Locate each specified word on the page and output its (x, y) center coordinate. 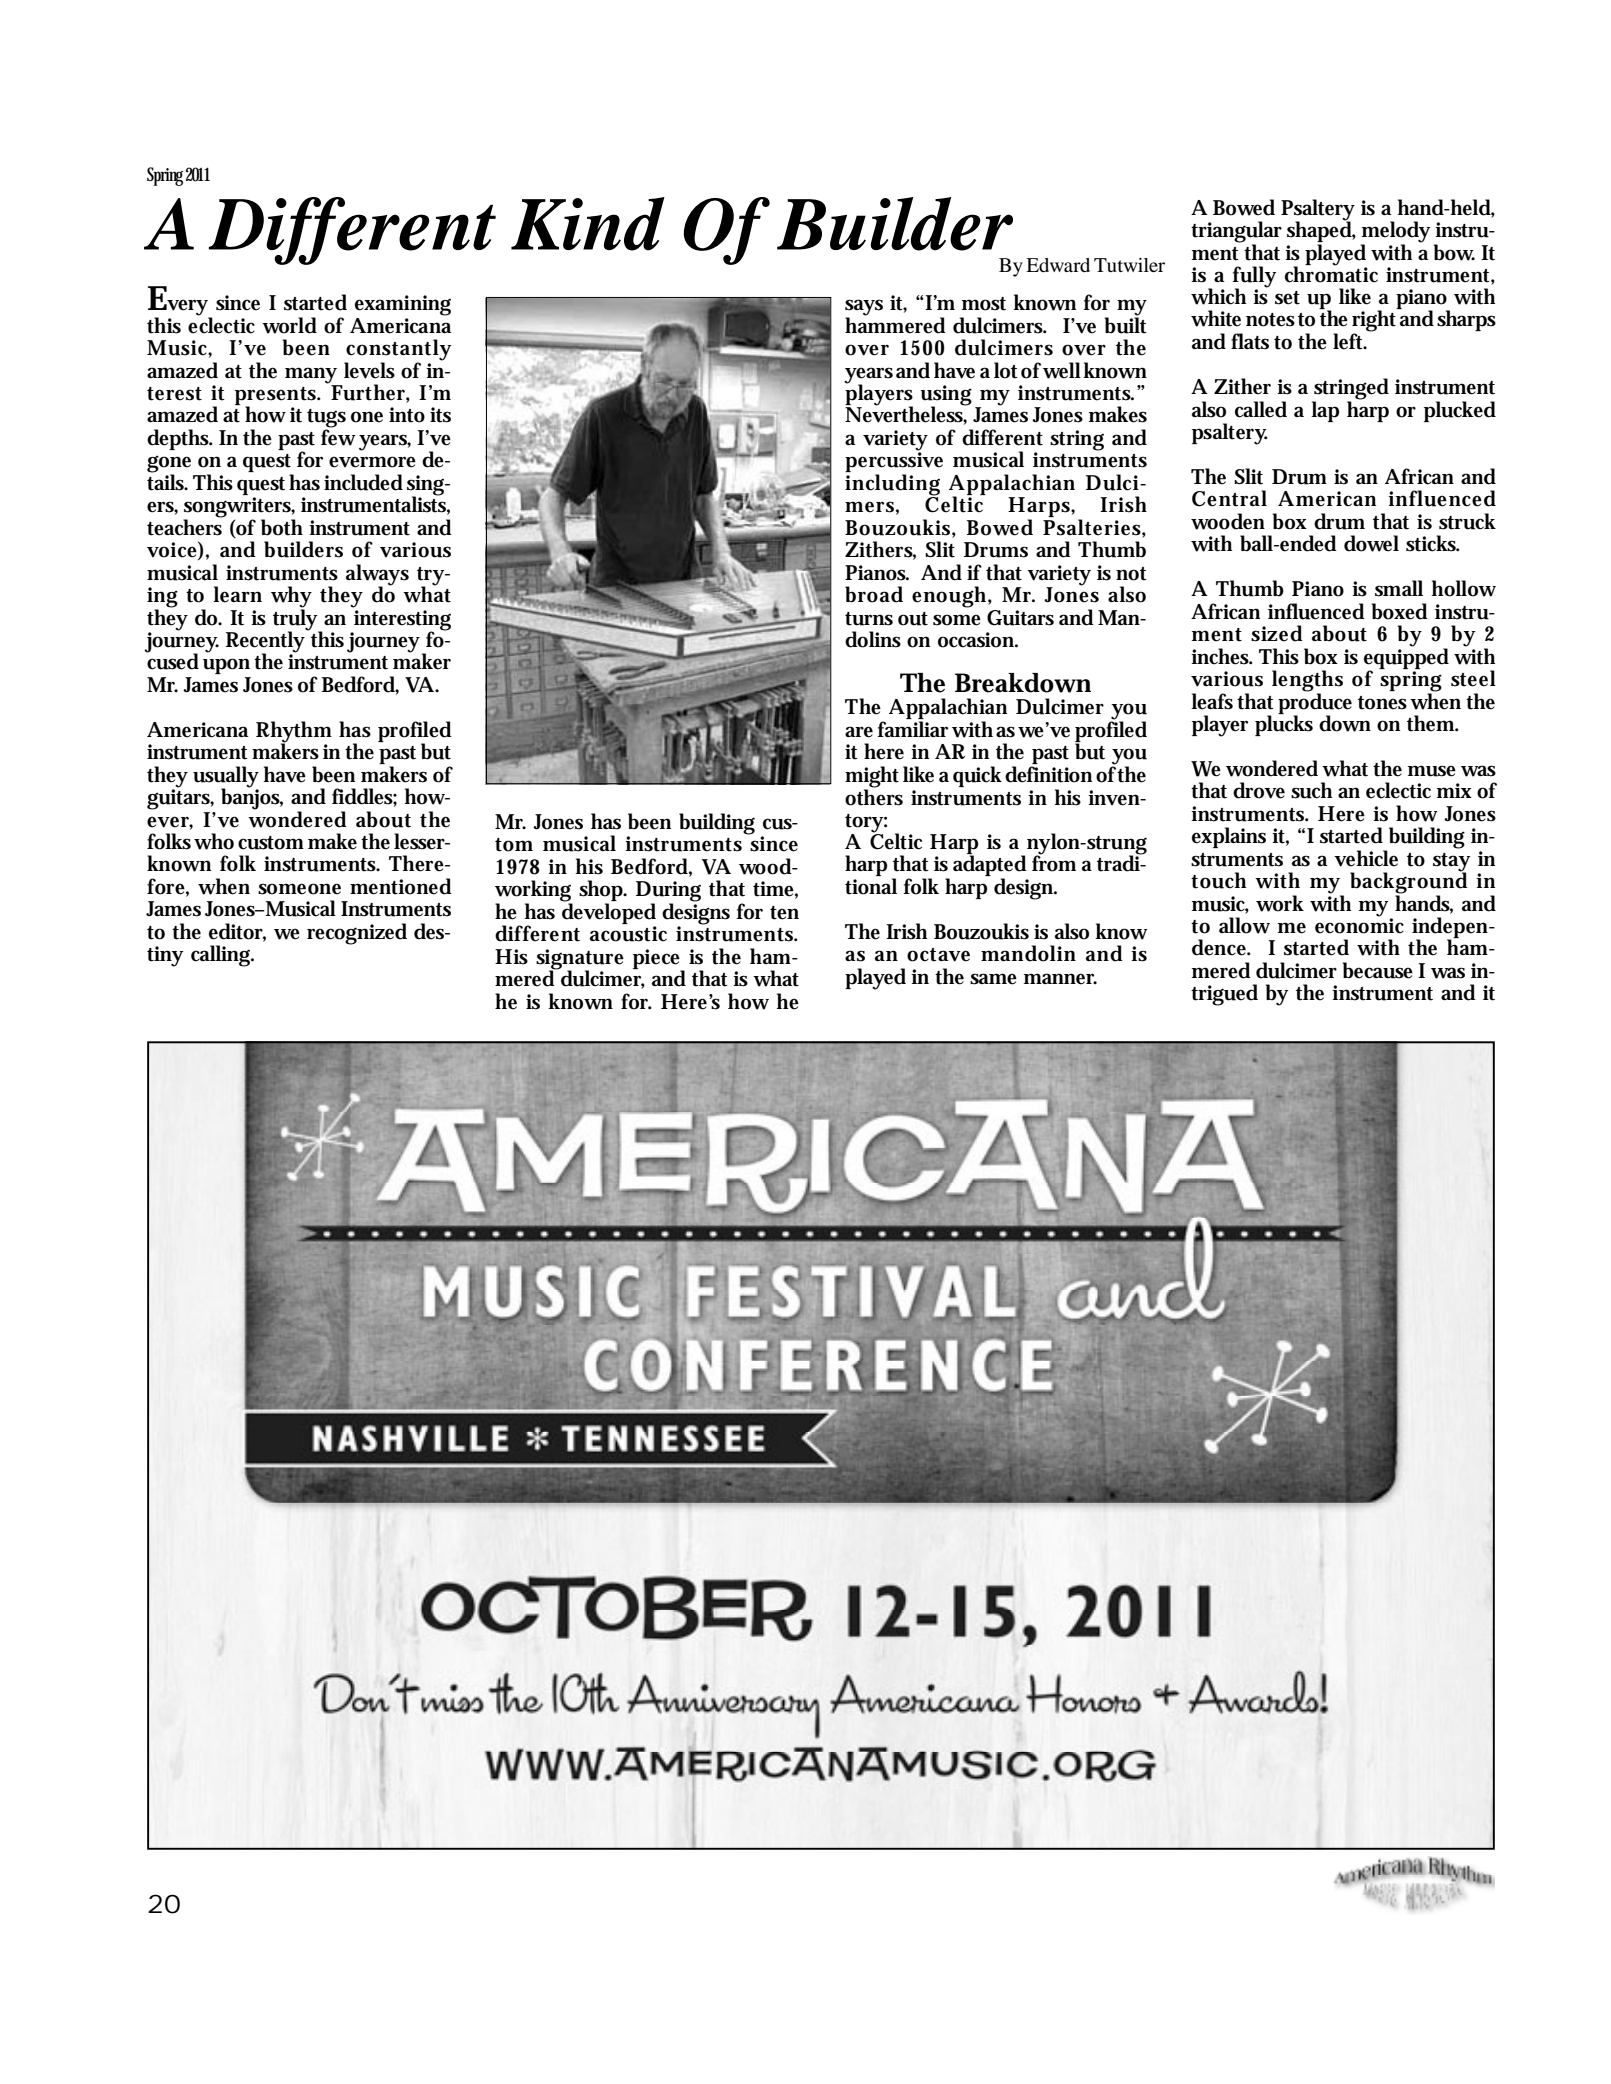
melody (1395, 233)
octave (938, 955)
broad (874, 594)
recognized (357, 934)
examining (403, 305)
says (864, 308)
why (291, 598)
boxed (1400, 611)
